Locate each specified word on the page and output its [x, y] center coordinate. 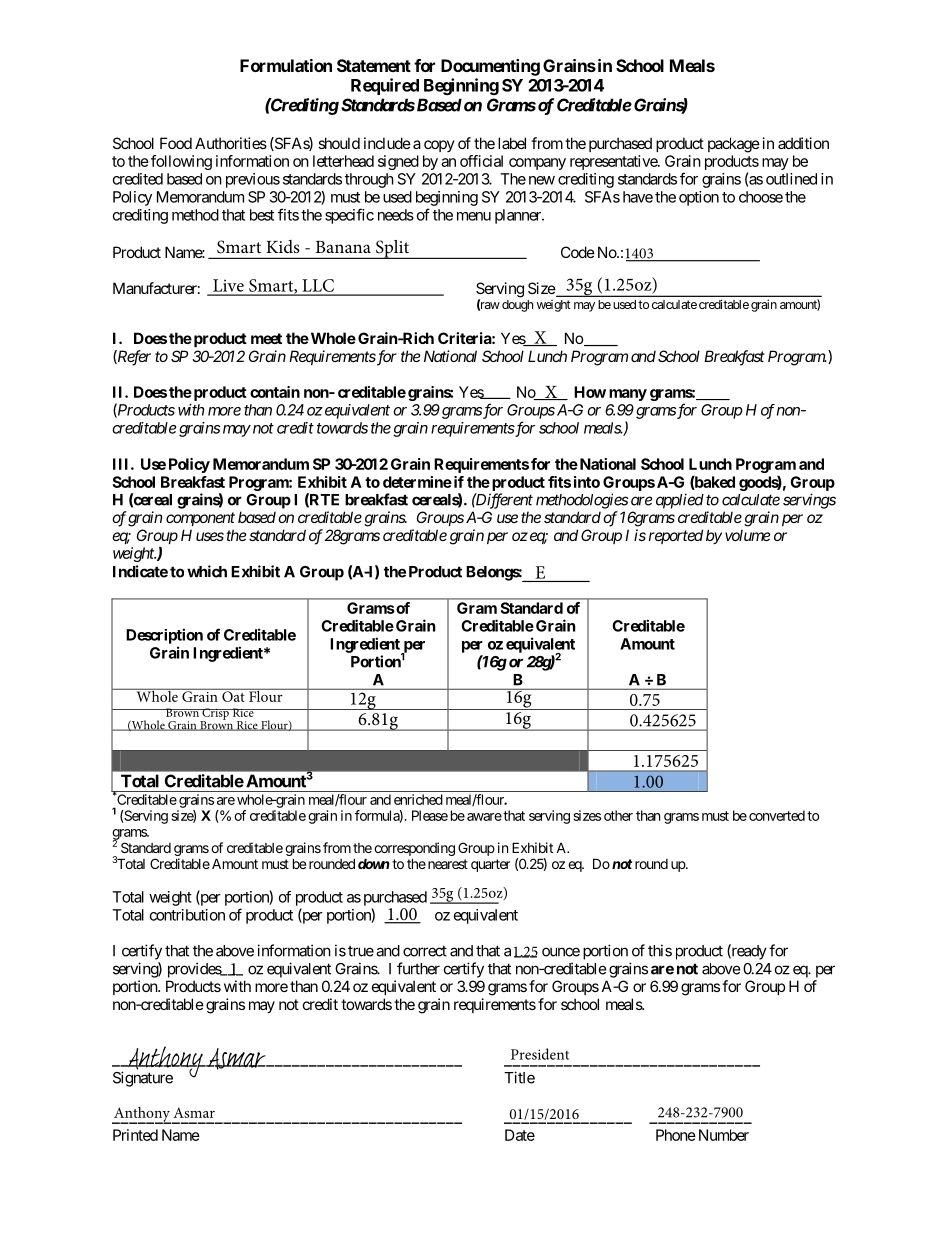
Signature [143, 1079]
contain [275, 392]
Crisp [215, 715]
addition [803, 143]
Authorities [231, 143]
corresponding [414, 850]
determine [417, 482]
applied [680, 501]
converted [777, 815]
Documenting [490, 67]
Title [519, 1077]
